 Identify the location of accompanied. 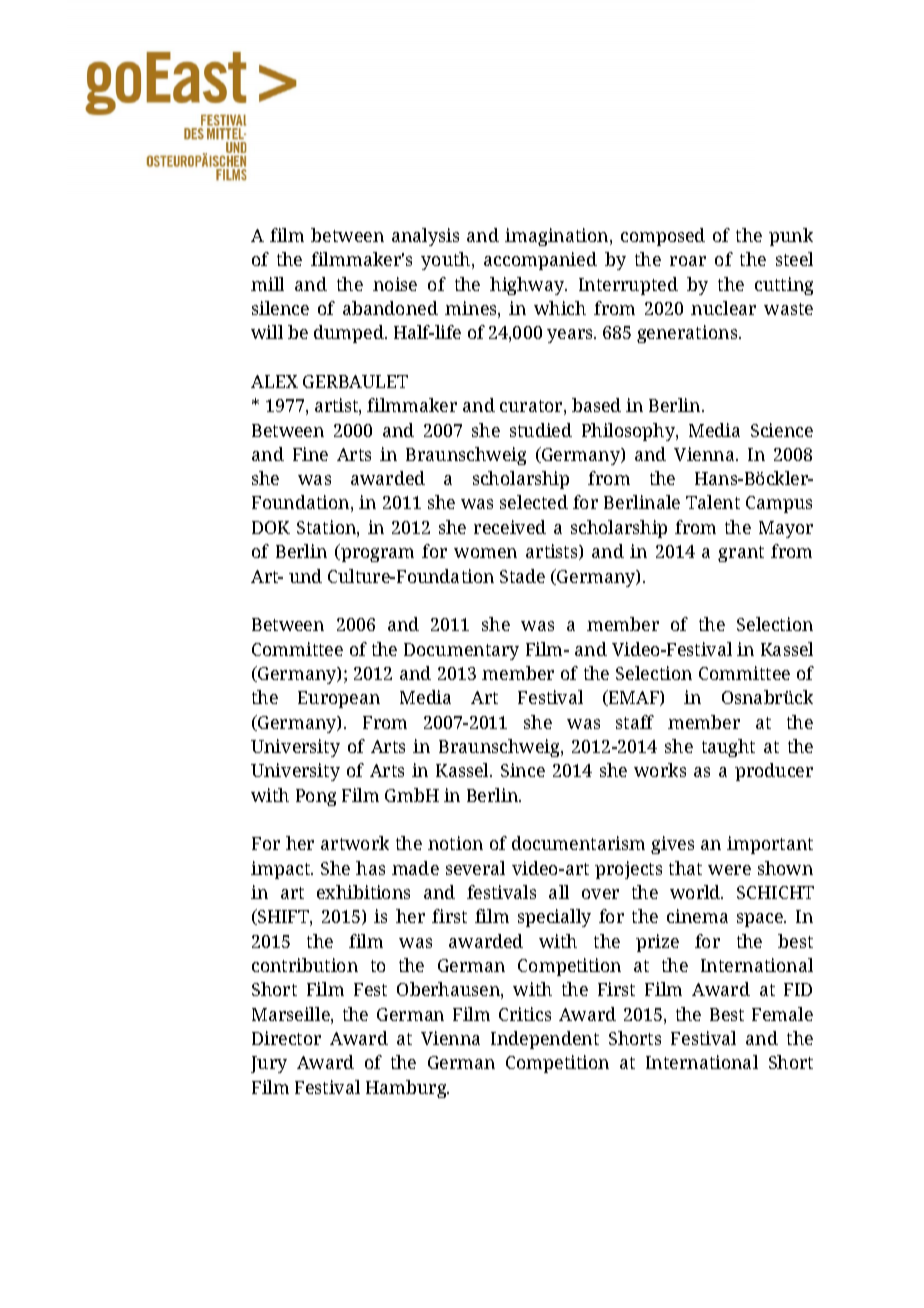
(540, 261).
